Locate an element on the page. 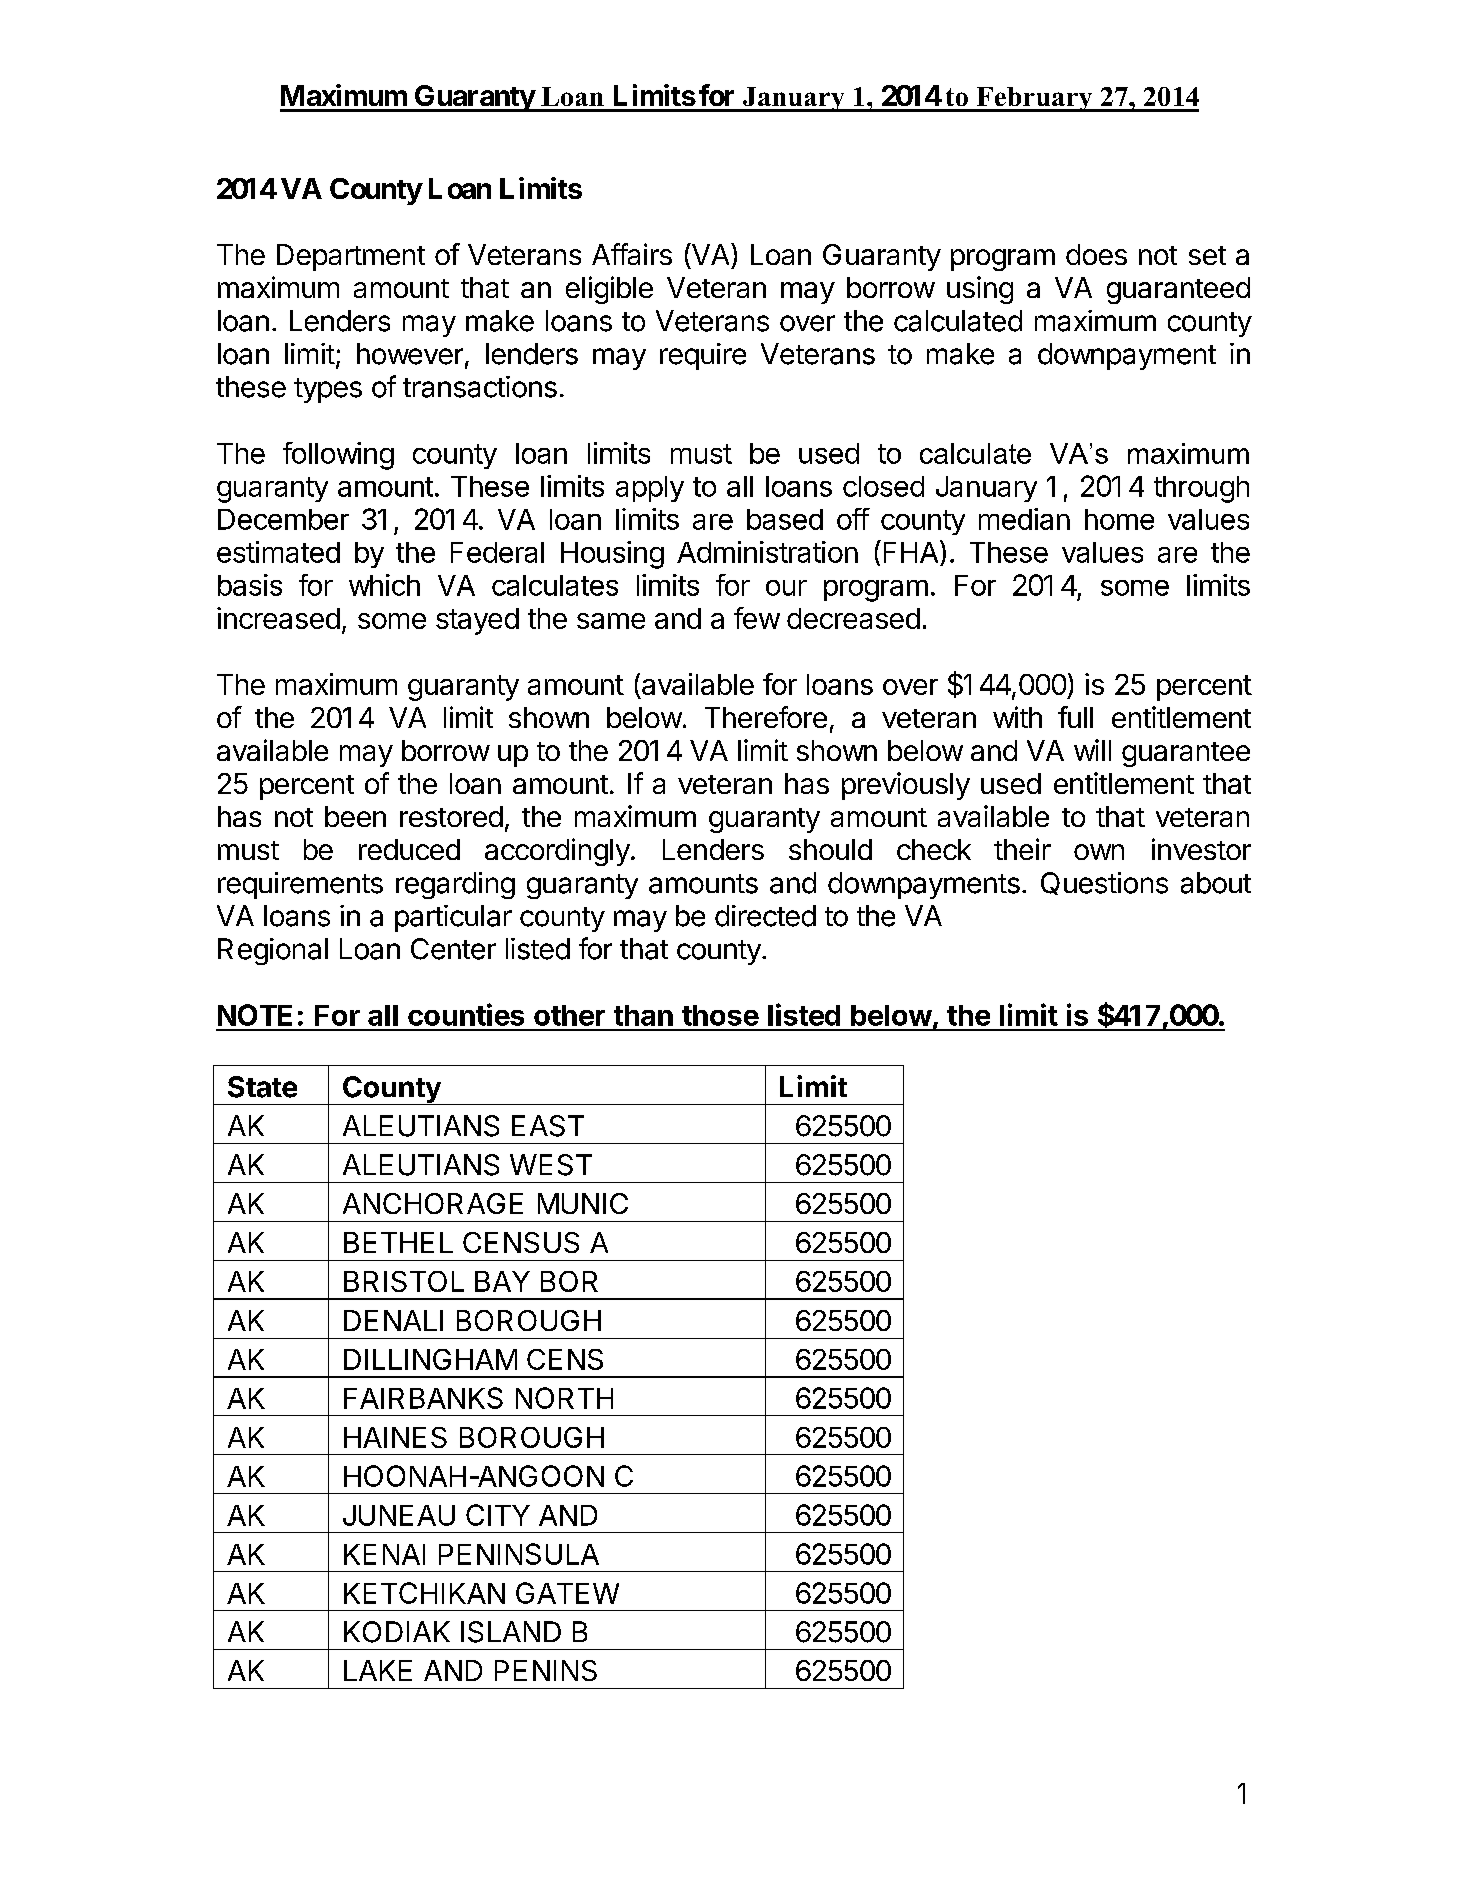 This document has width=1466, height=1897. Department is located at coordinates (351, 257).
